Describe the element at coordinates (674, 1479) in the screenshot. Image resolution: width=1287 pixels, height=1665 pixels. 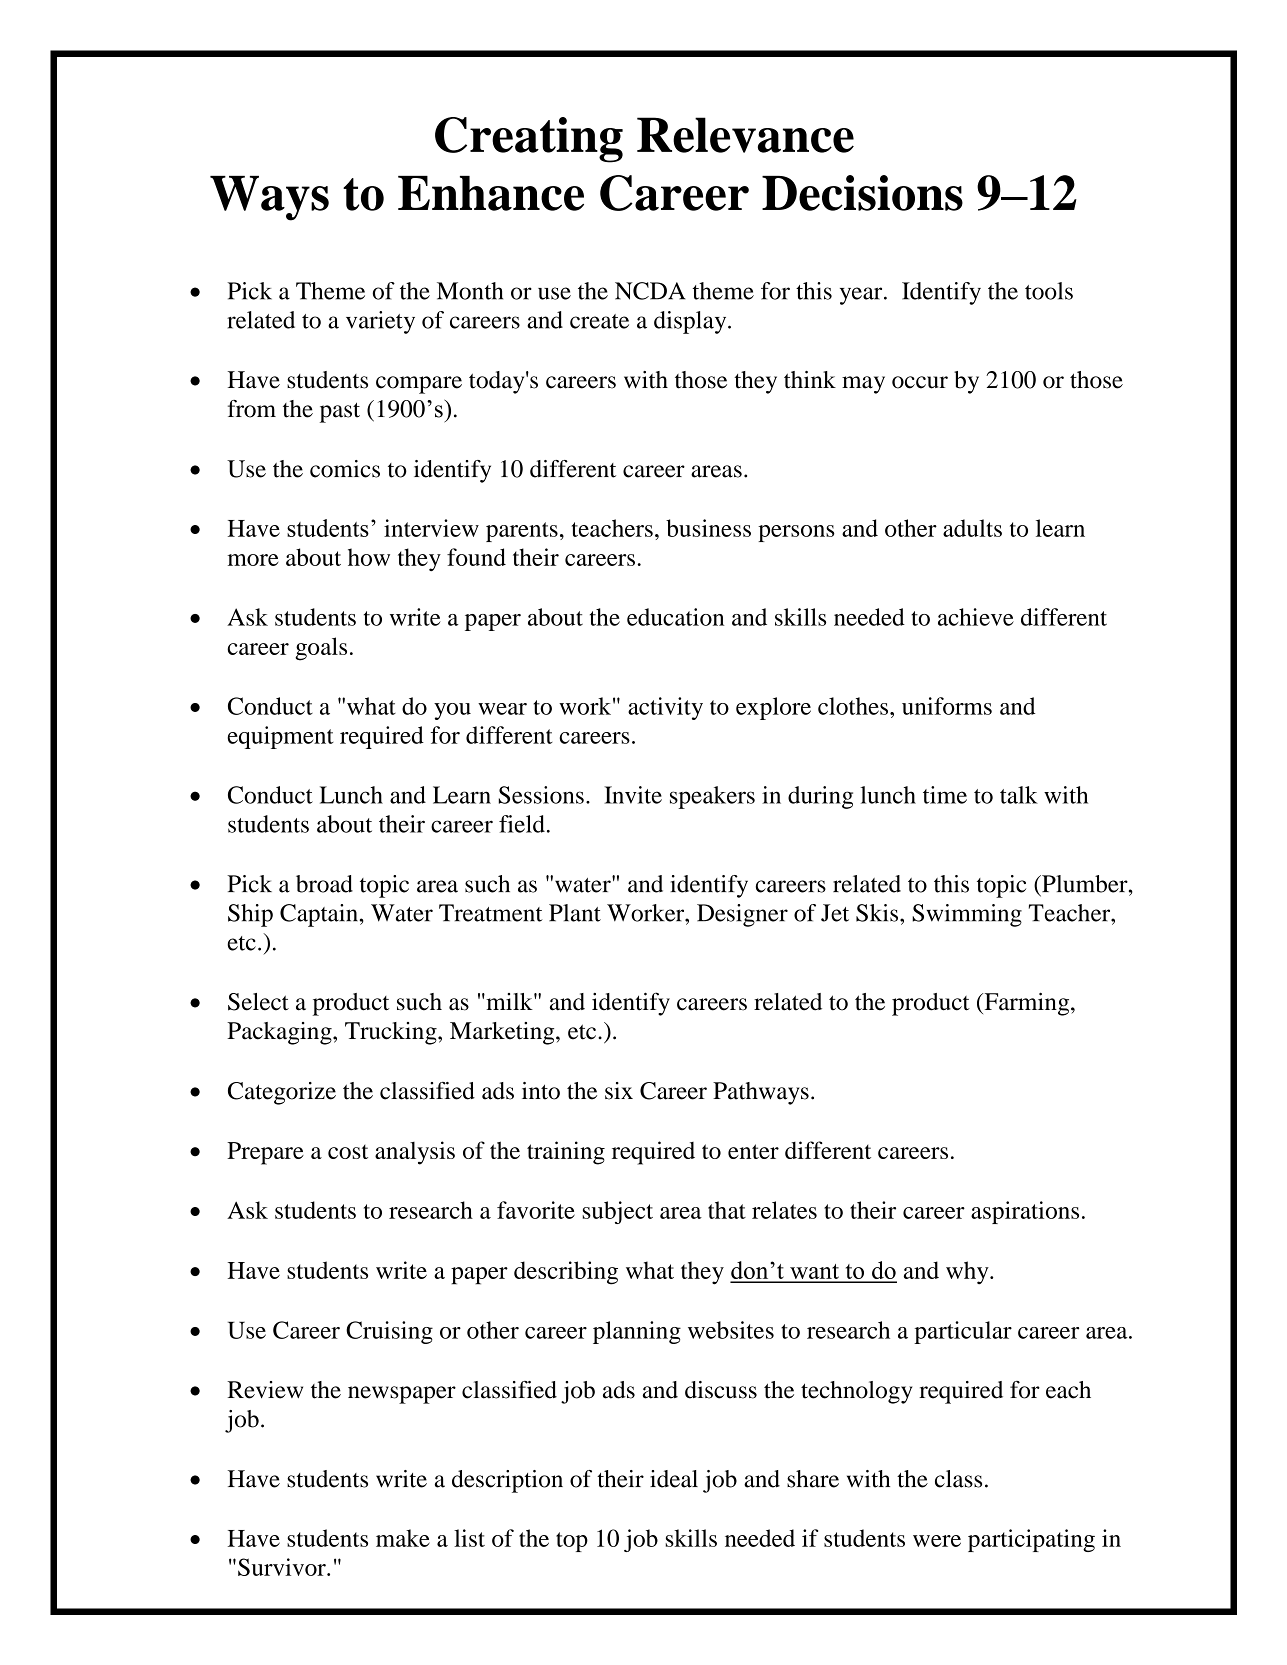
I see `ideal` at that location.
